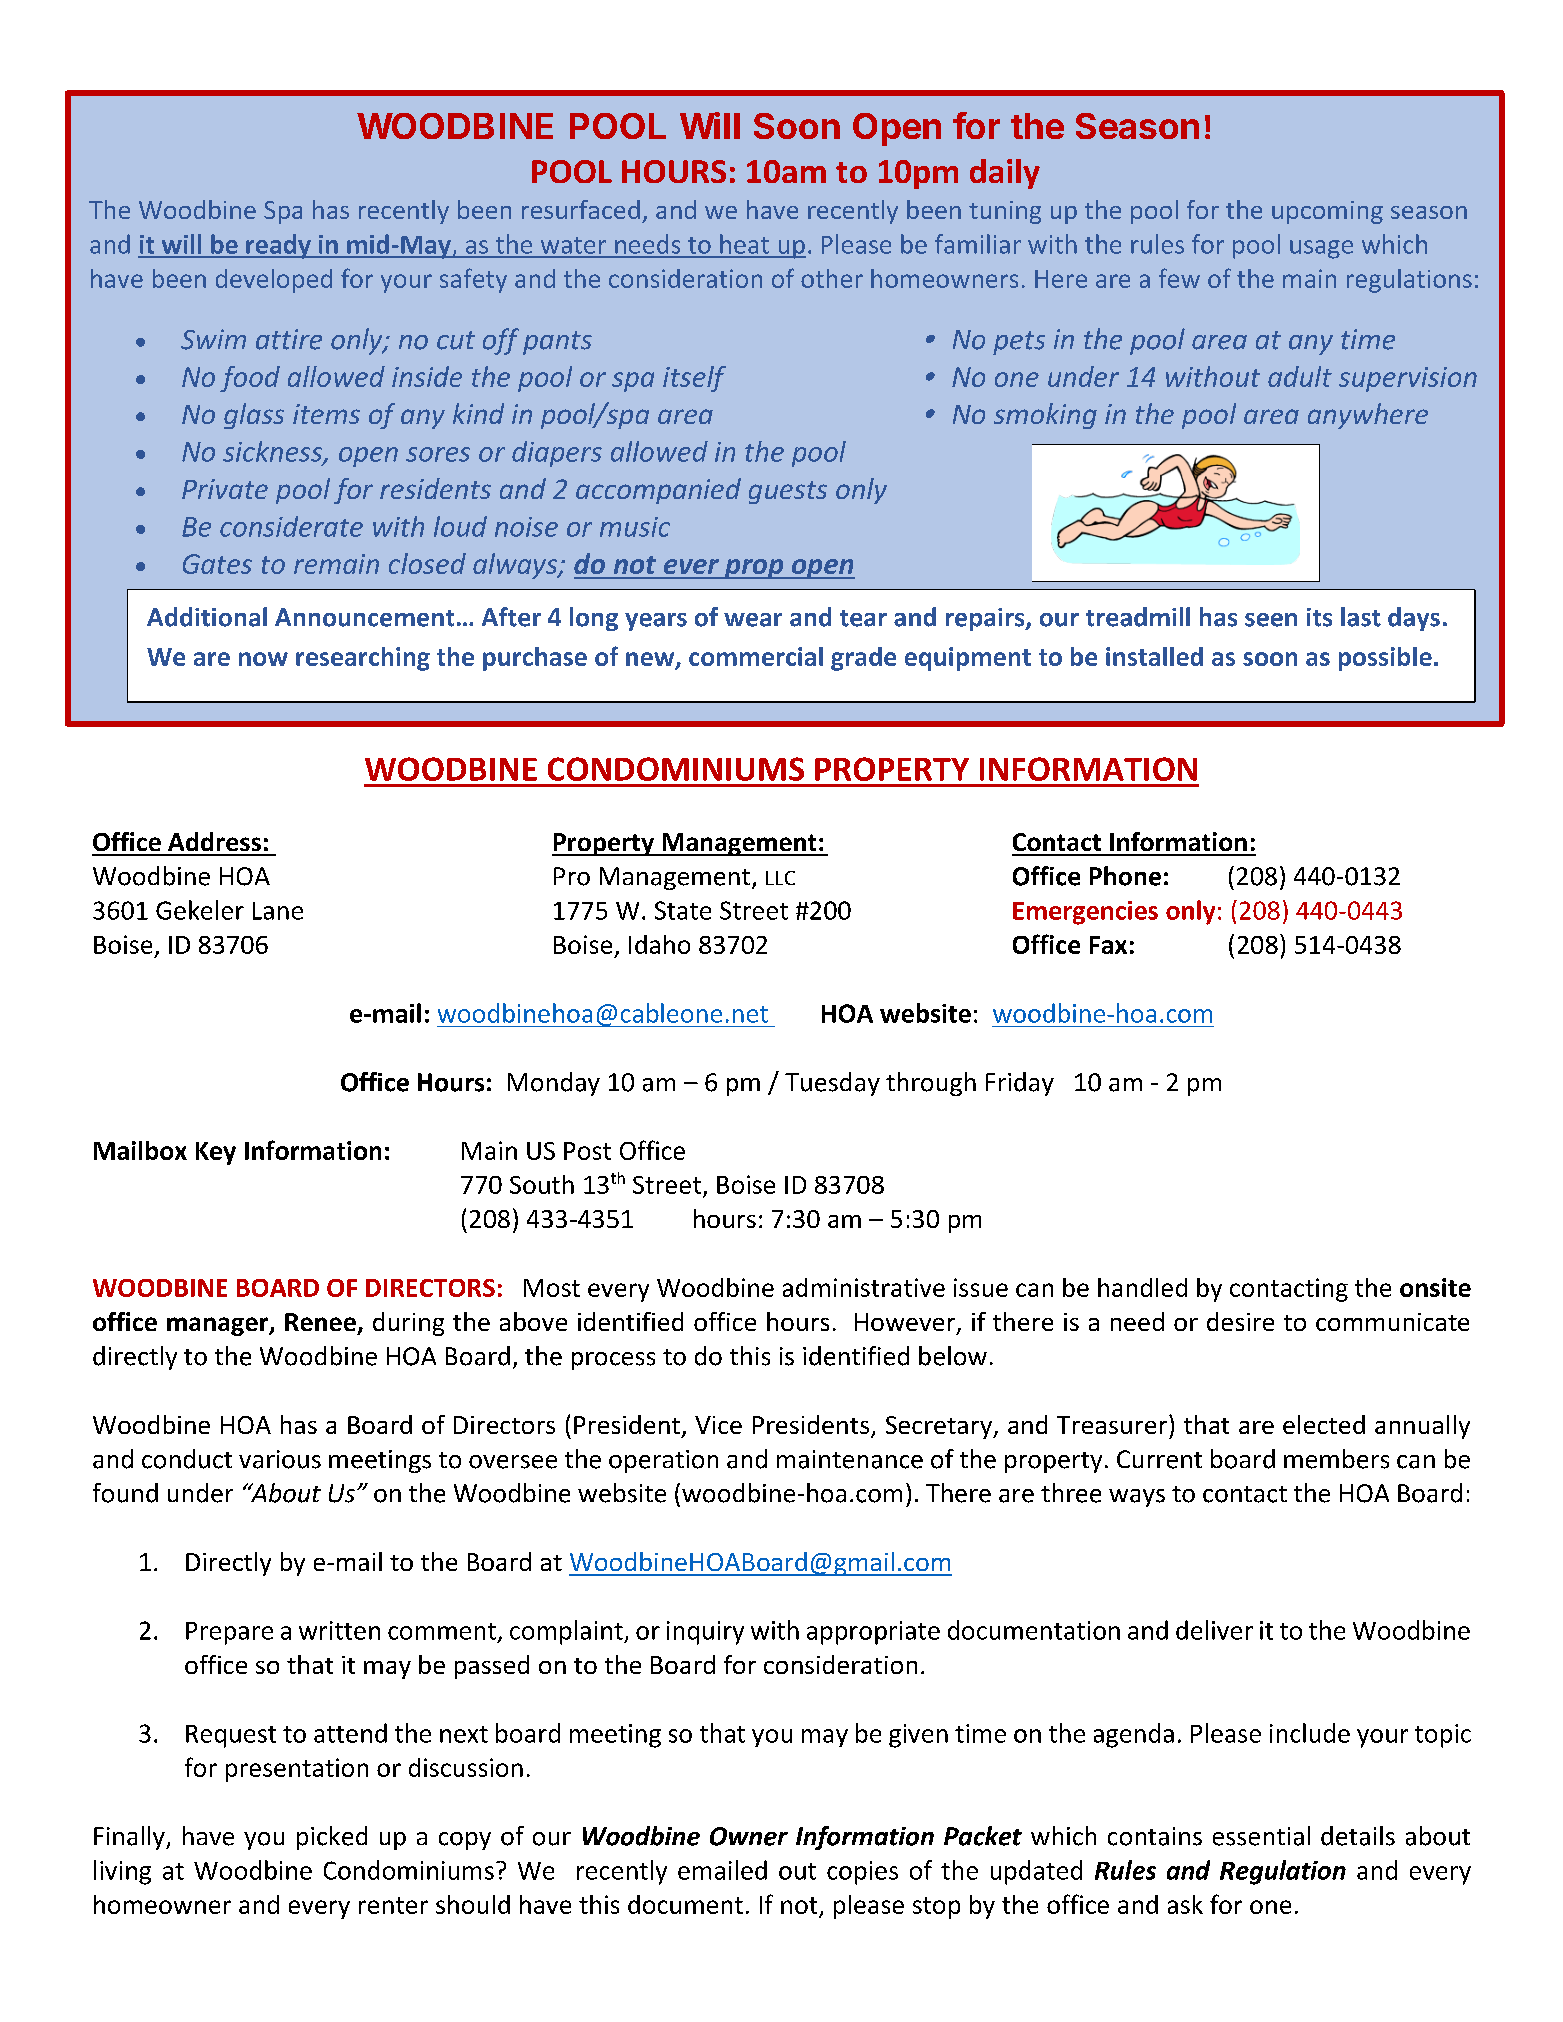 The height and width of the screenshot is (2022, 1563). Describe the element at coordinates (332, 1838) in the screenshot. I see `picked` at that location.
